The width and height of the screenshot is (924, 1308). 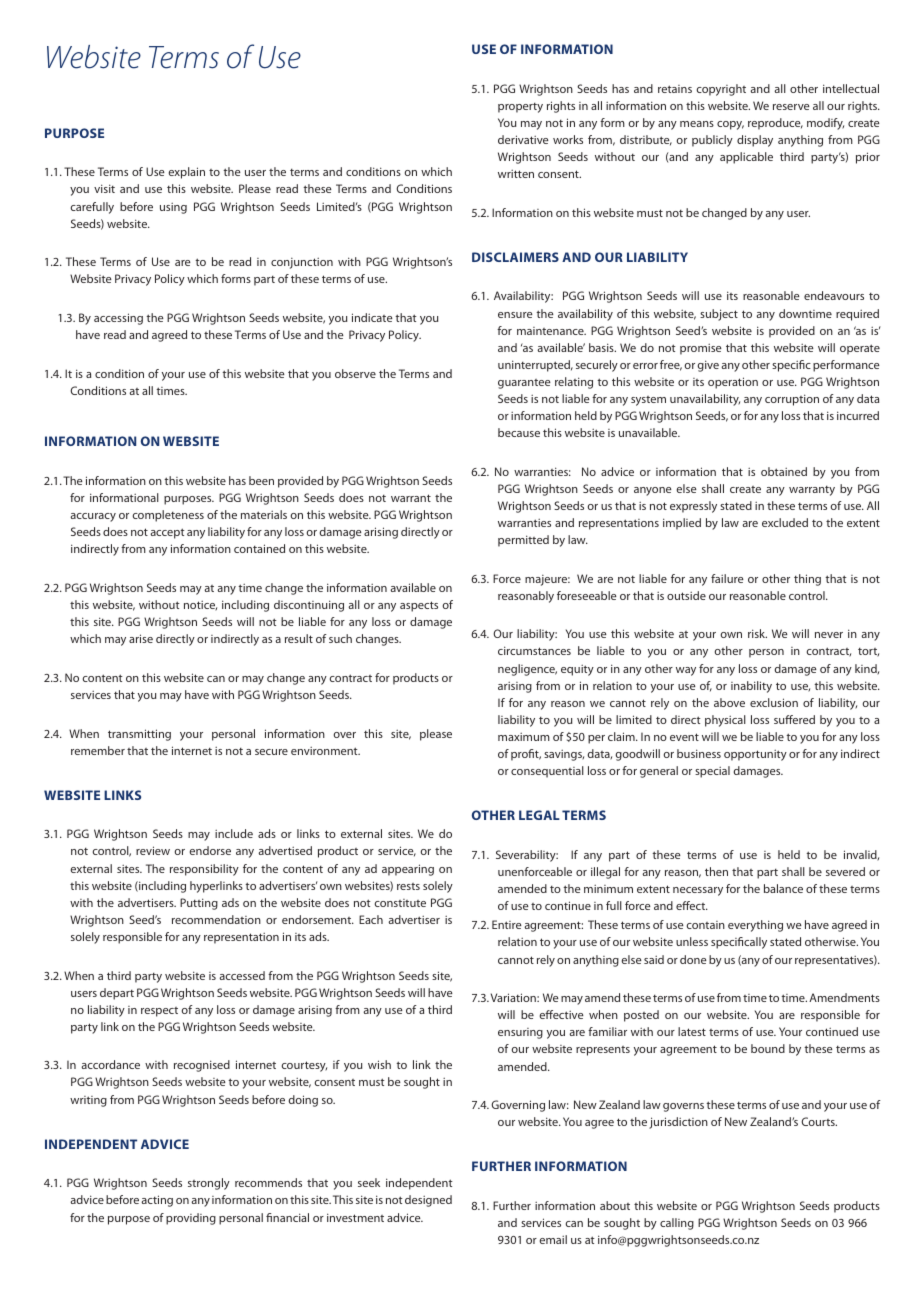 What do you see at coordinates (428, 1201) in the screenshot?
I see `designed` at bounding box center [428, 1201].
